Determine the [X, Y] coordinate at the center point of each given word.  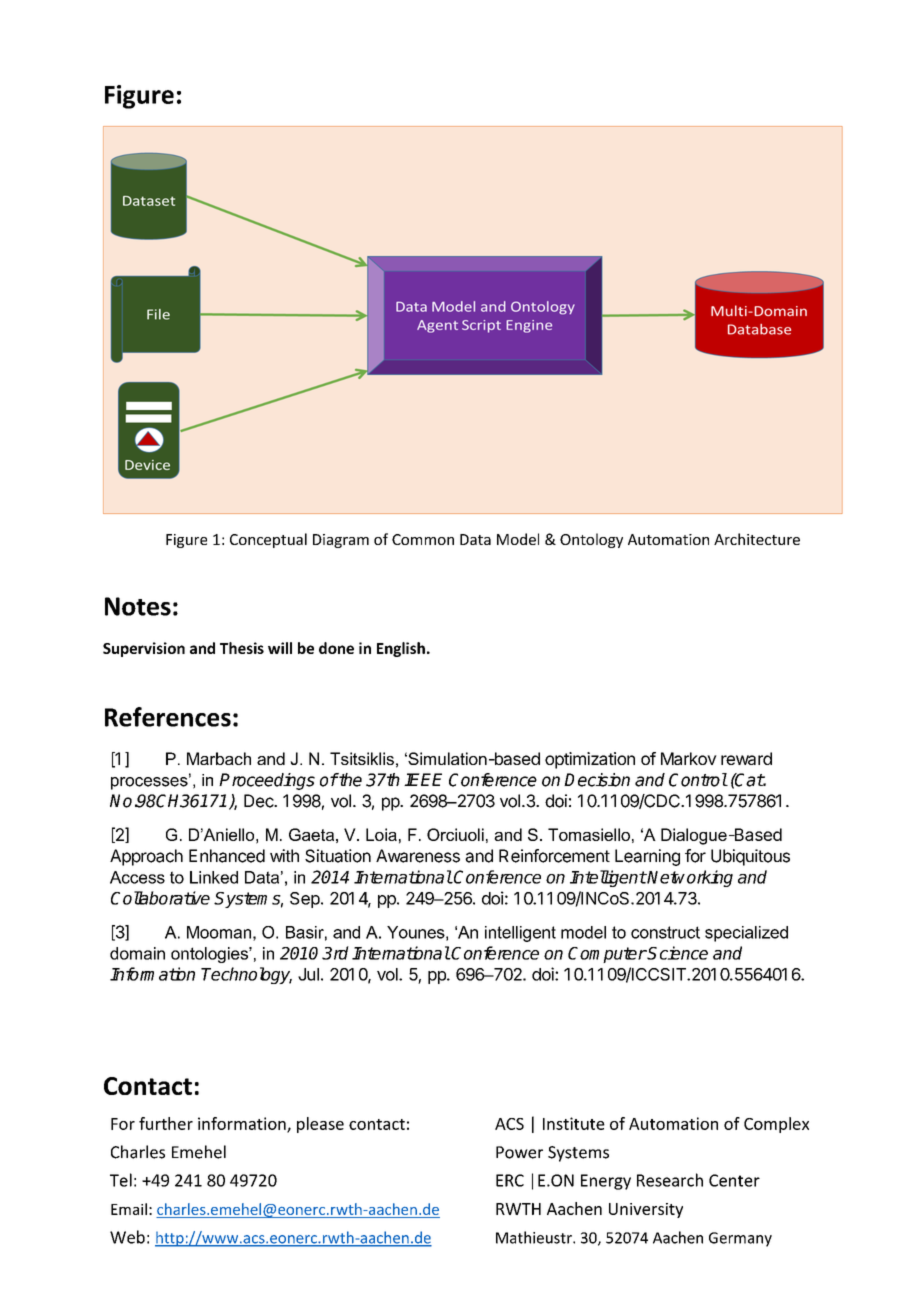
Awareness [418, 856]
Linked [214, 877]
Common [423, 539]
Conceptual [268, 540]
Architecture [757, 539]
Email [129, 1209]
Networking [689, 878]
